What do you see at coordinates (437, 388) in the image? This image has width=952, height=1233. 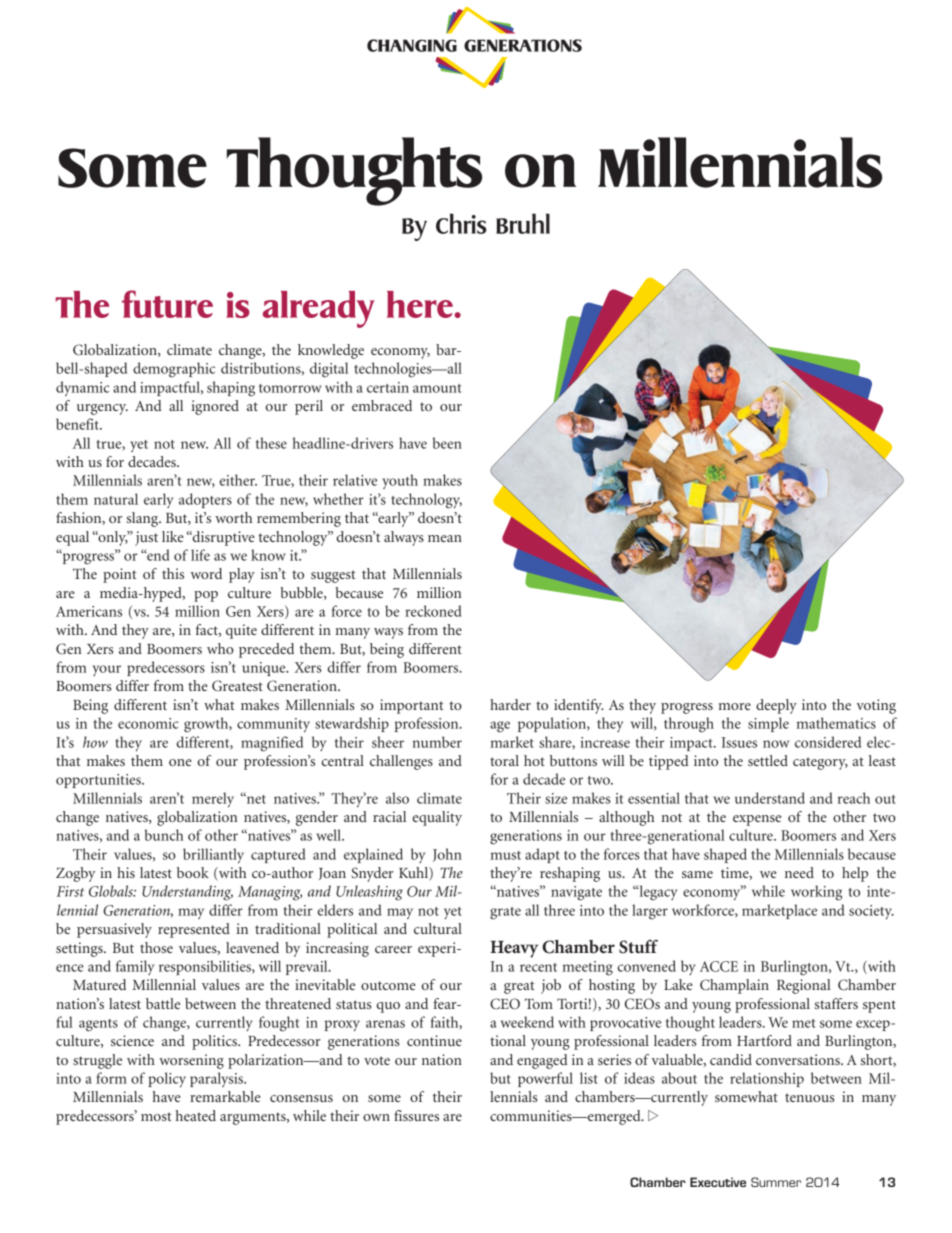 I see `amount` at bounding box center [437, 388].
